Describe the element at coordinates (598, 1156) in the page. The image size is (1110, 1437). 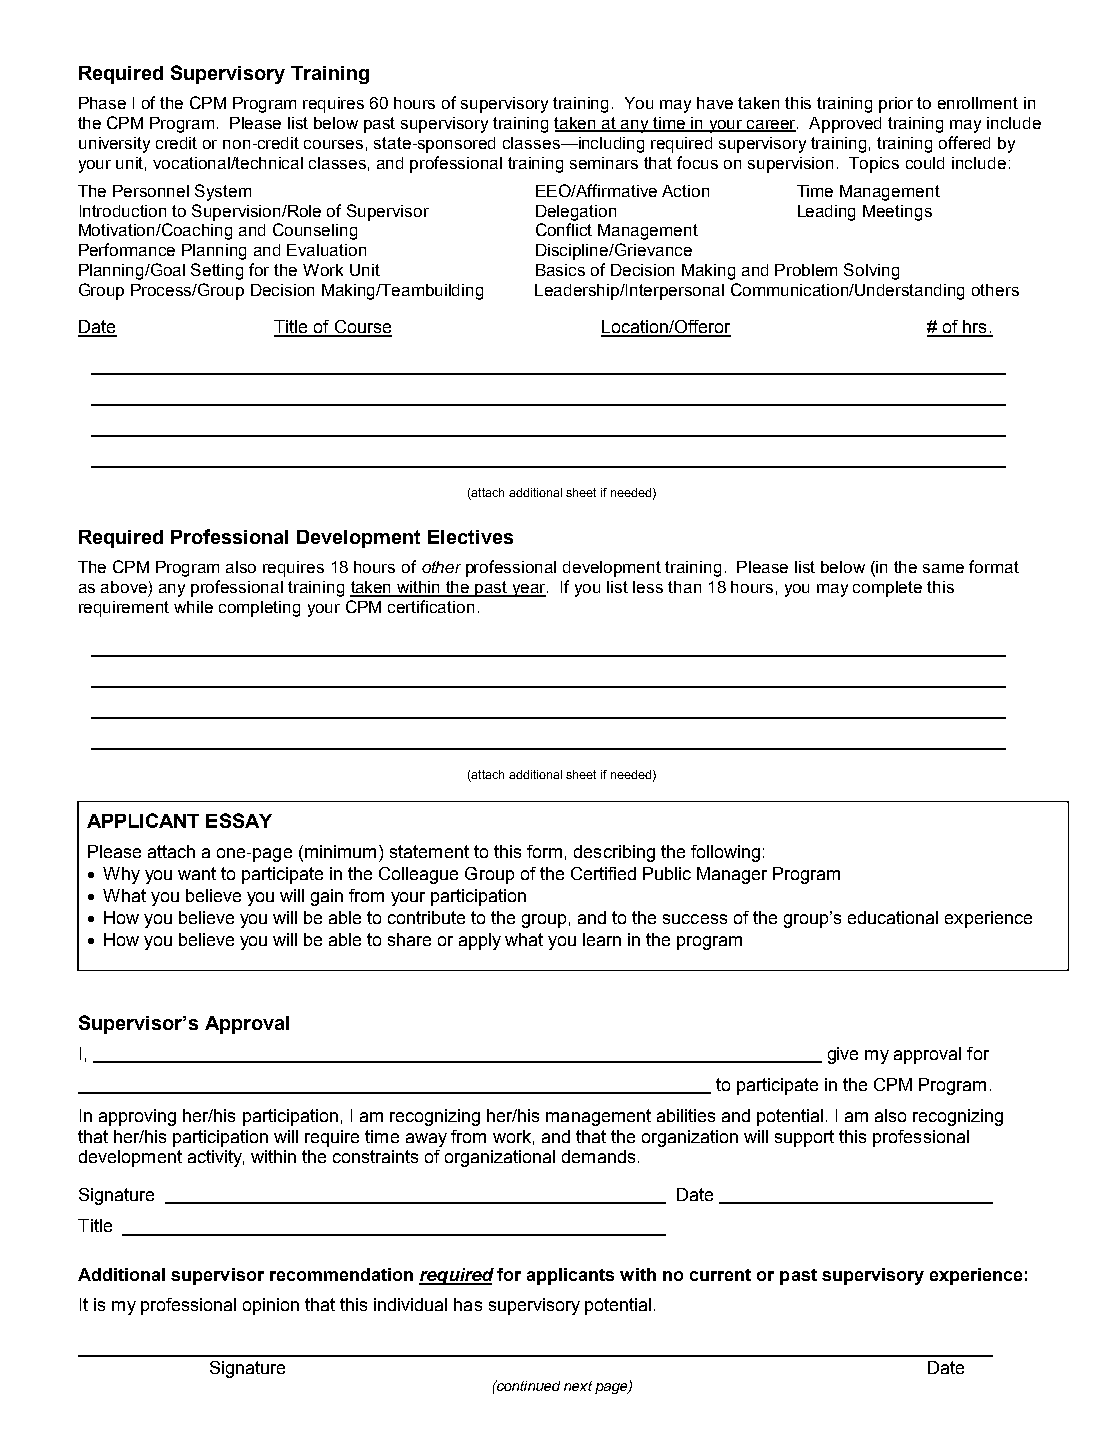
I see `demands` at that location.
